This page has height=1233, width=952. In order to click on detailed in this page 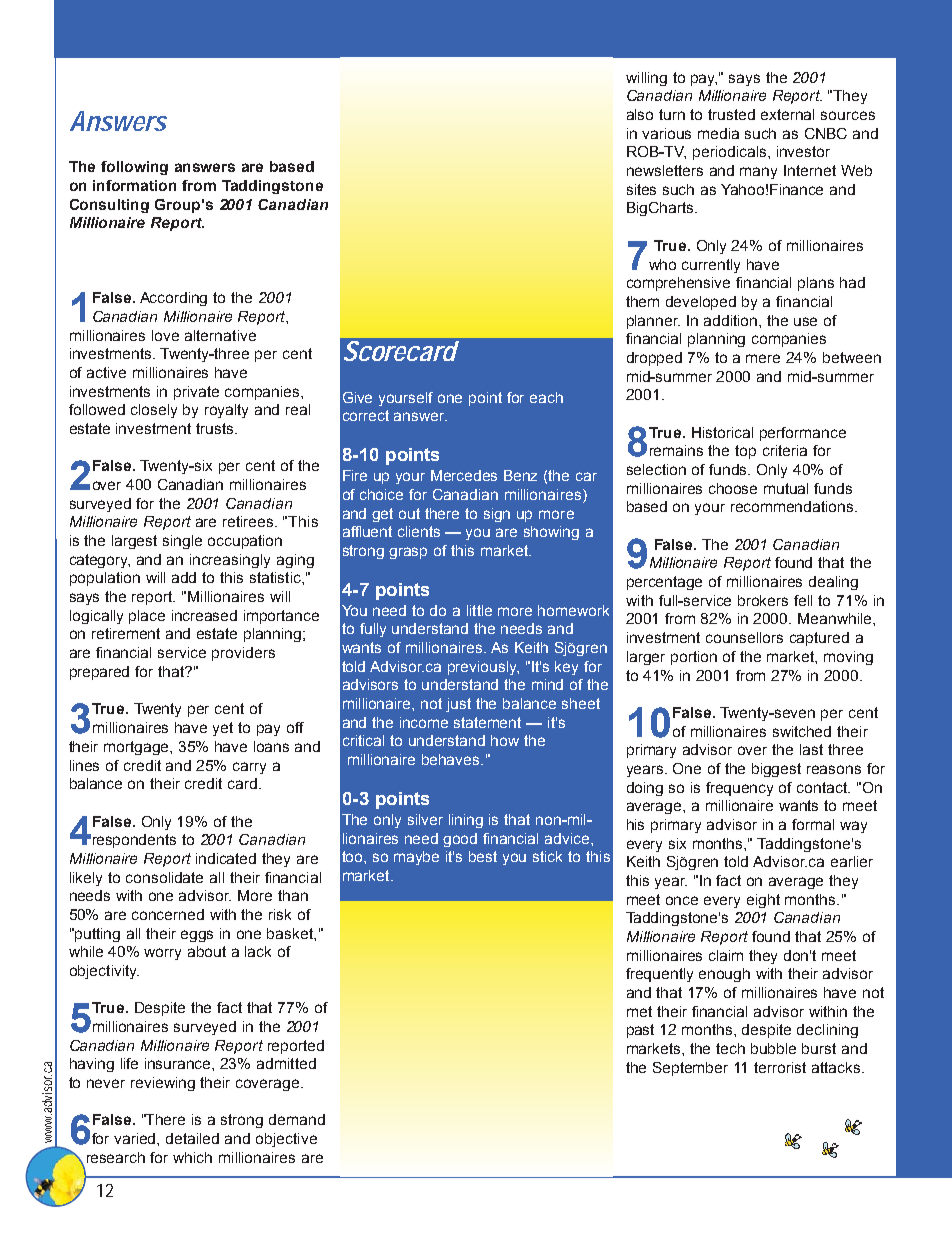, I will do `click(192, 1138)`.
